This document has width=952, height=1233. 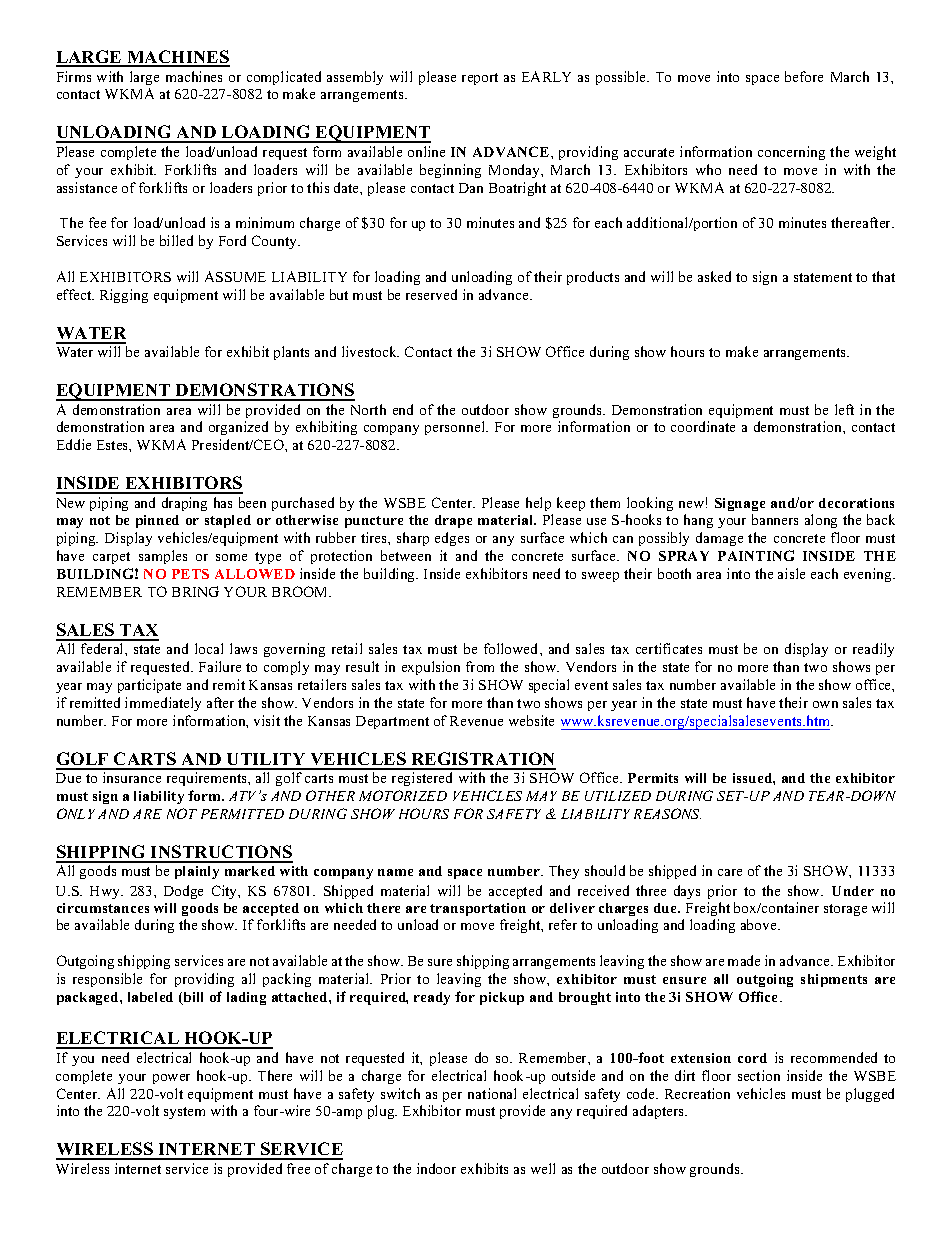 What do you see at coordinates (804, 76) in the document?
I see `before` at bounding box center [804, 76].
